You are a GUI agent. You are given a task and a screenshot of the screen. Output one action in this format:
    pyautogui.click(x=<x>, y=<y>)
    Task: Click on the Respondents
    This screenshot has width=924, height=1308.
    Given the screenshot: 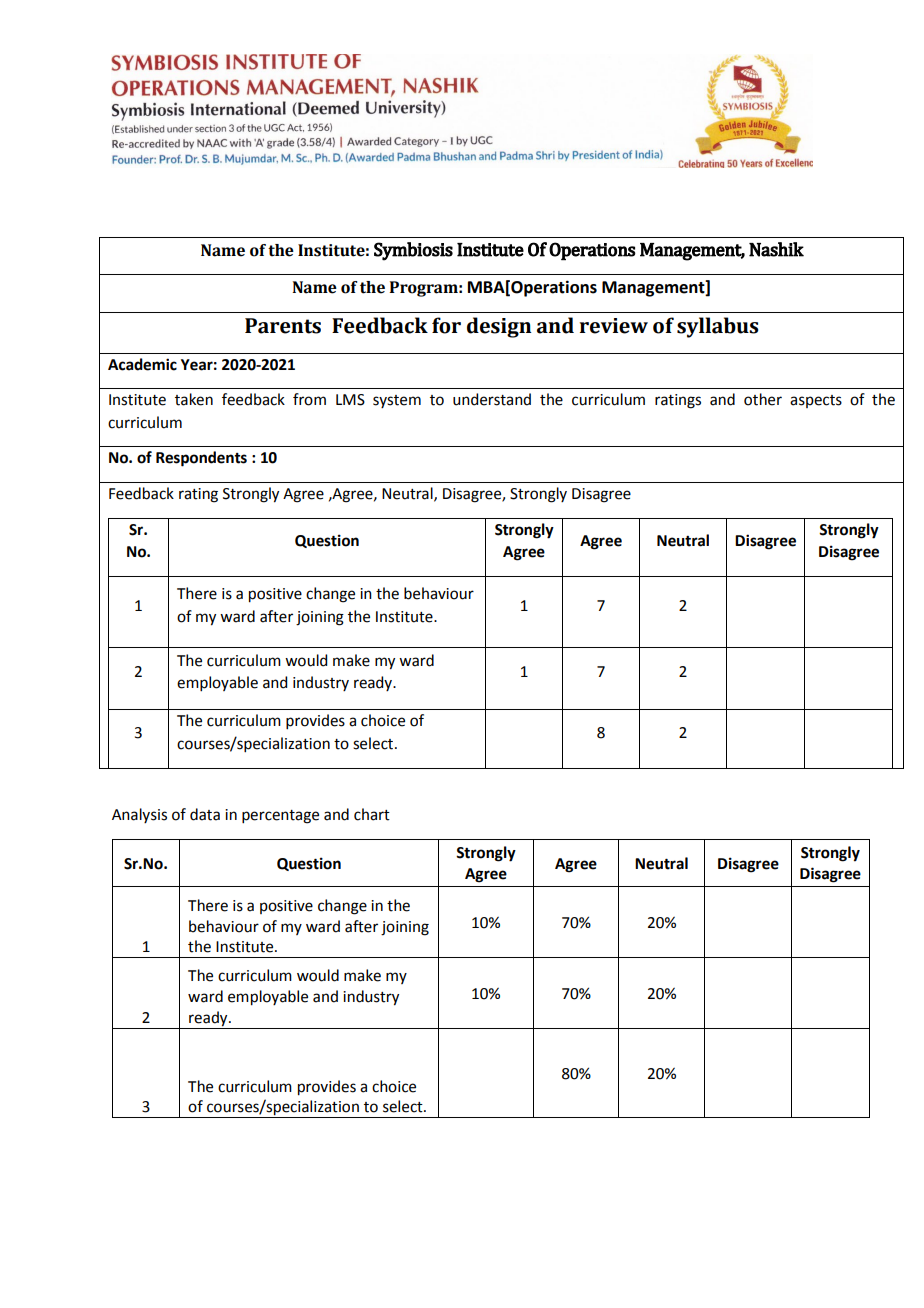 What is the action you would take?
    pyautogui.click(x=201, y=459)
